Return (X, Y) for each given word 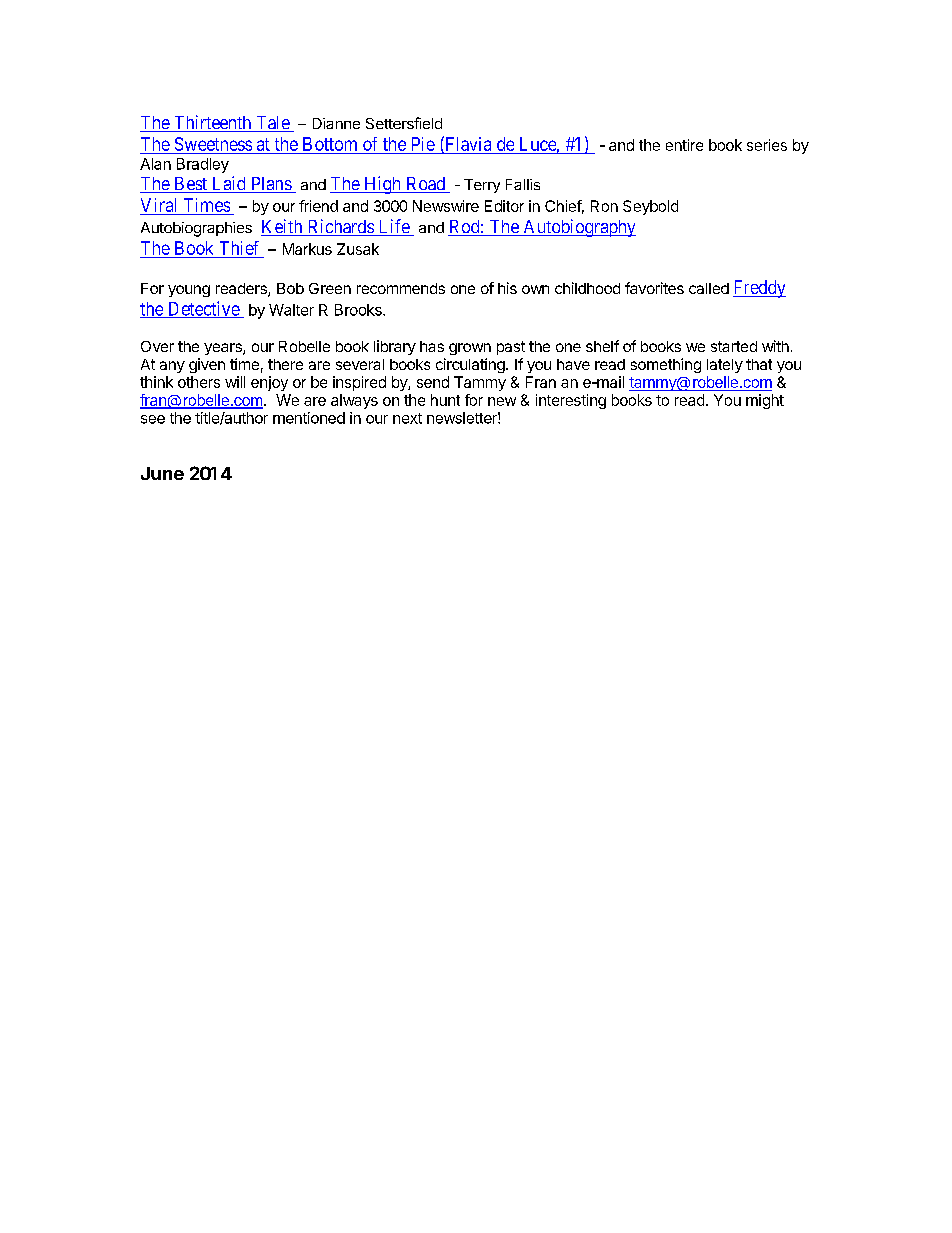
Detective (203, 309)
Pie (423, 144)
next (407, 418)
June (162, 473)
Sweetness (213, 144)
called (709, 288)
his (507, 288)
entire (684, 145)
